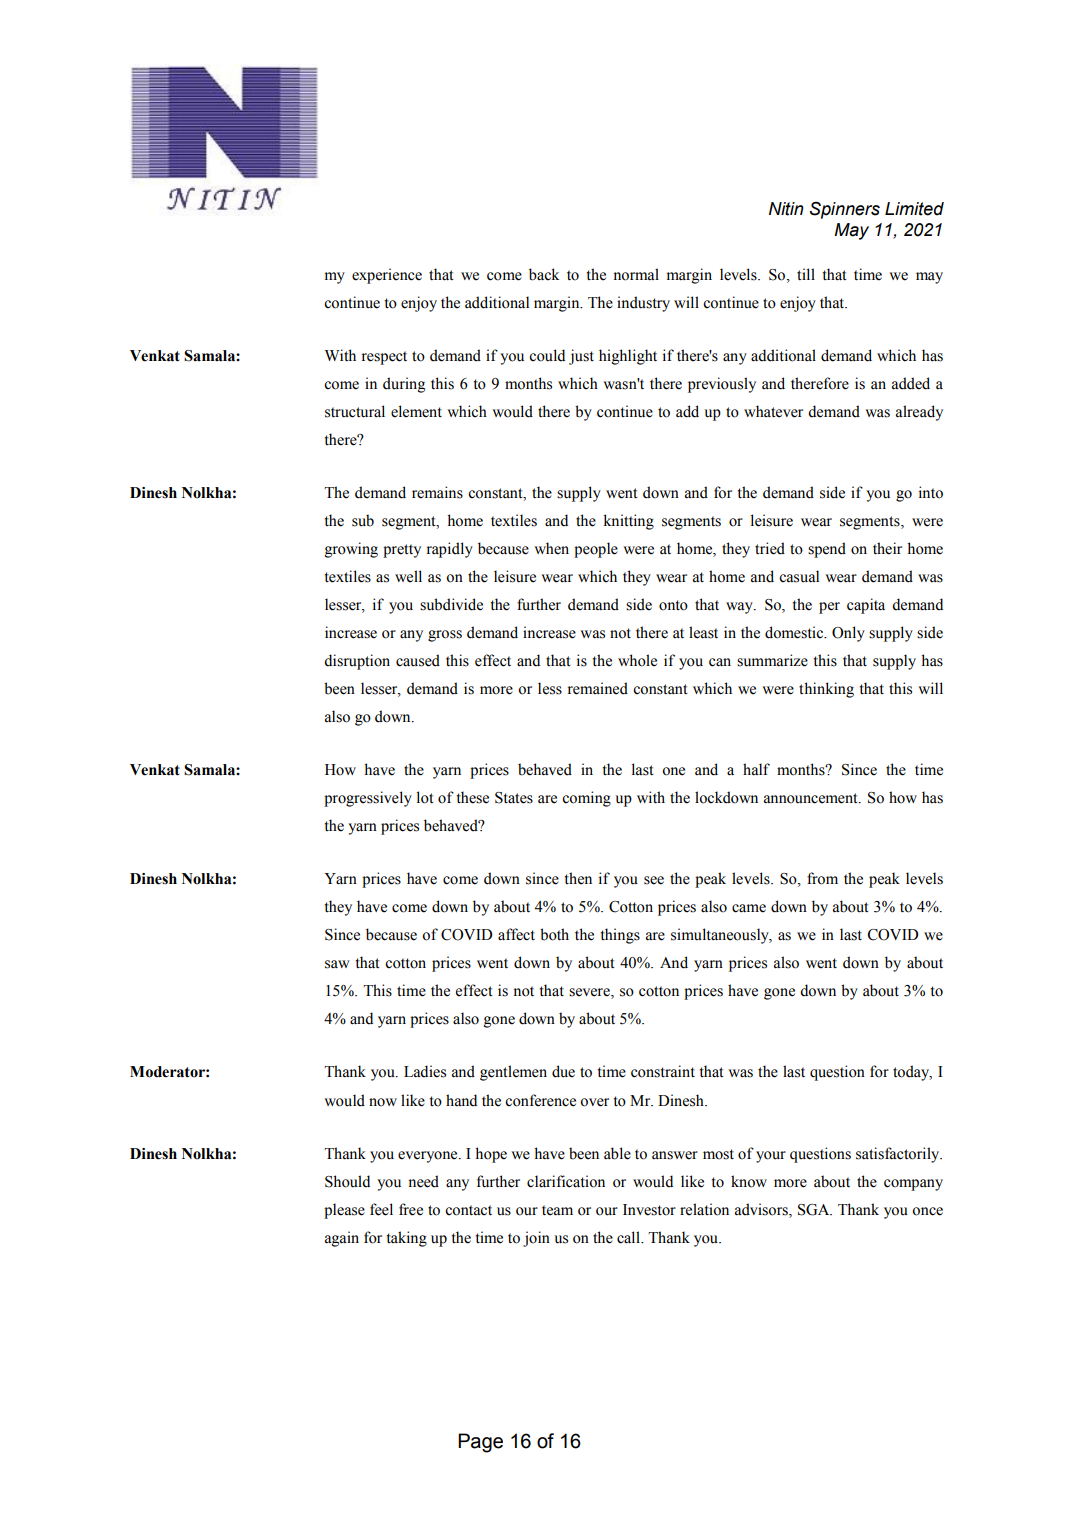 The height and width of the screenshot is (1517, 1073). What do you see at coordinates (387, 276) in the screenshot?
I see `experience` at bounding box center [387, 276].
